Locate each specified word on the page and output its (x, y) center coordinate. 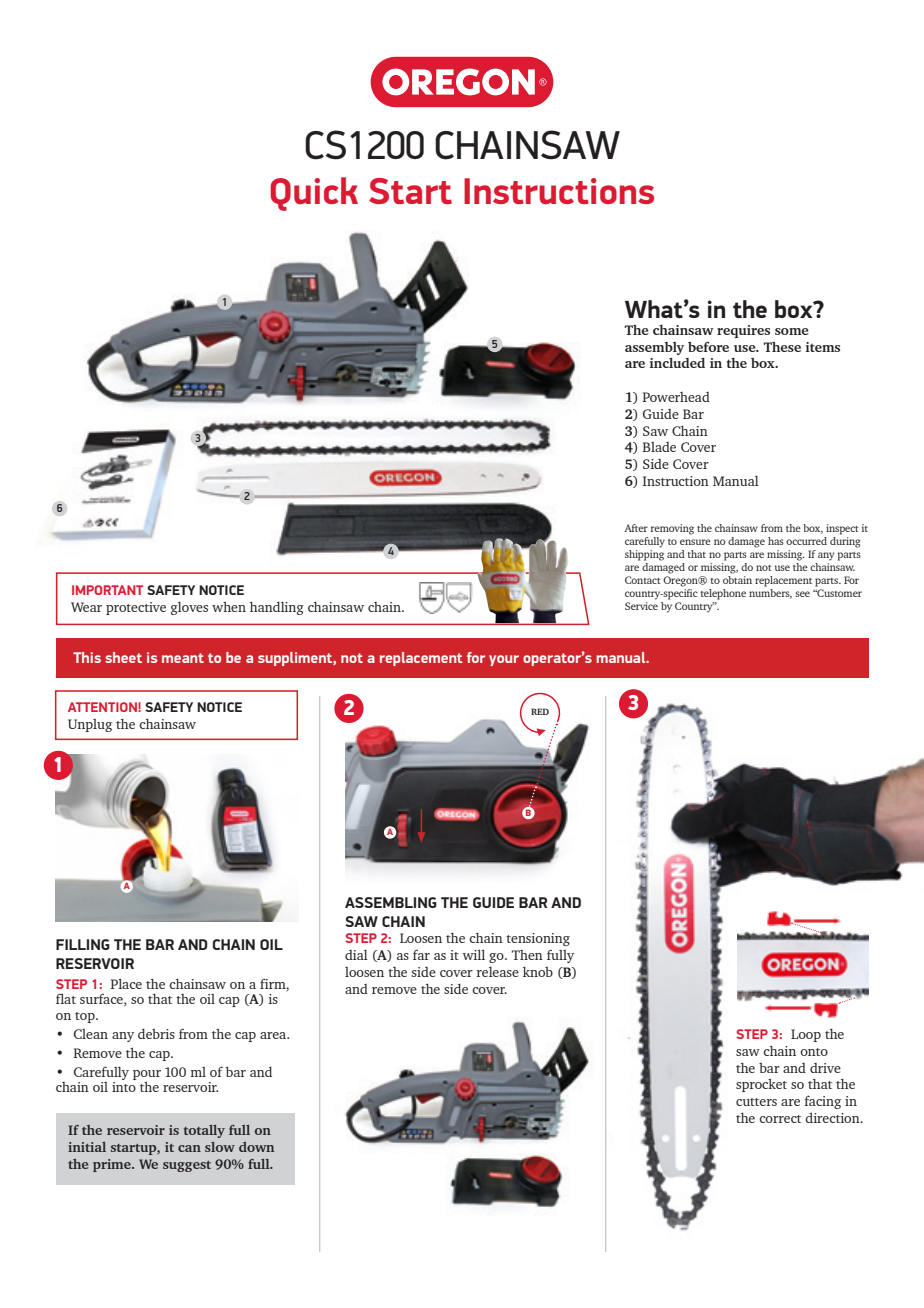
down (256, 1147)
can (189, 1148)
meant (183, 658)
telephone (723, 594)
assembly (654, 348)
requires (743, 331)
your (504, 660)
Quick (314, 194)
